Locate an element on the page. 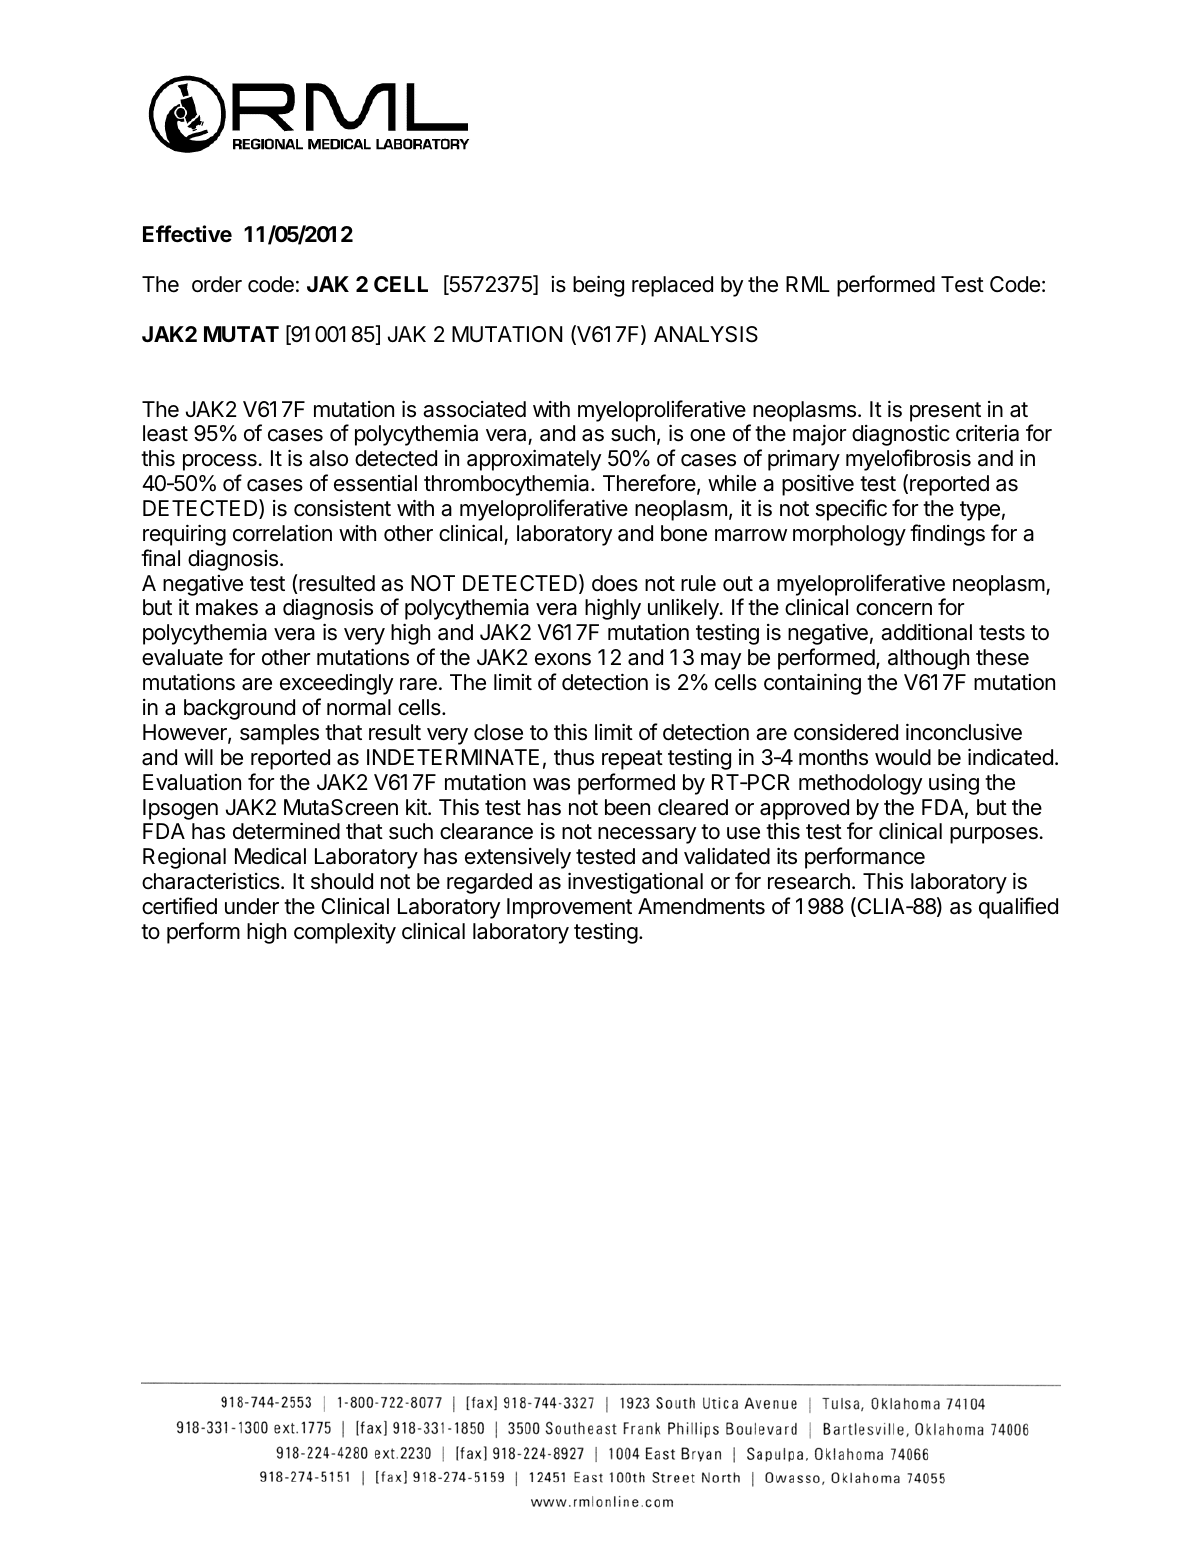 This document has width=1203, height=1557. Improvement is located at coordinates (569, 908).
